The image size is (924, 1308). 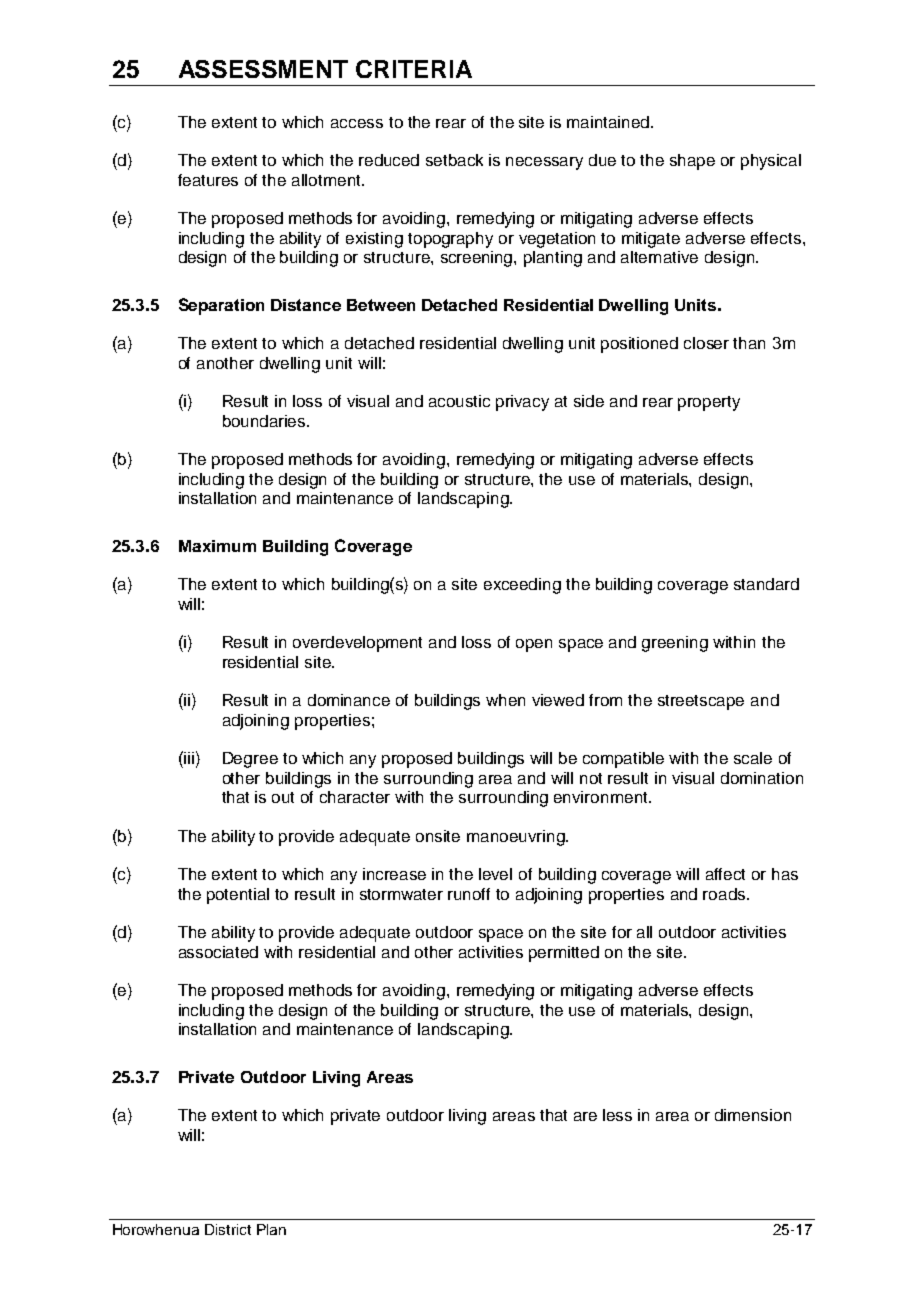 I want to click on less, so click(x=617, y=1115).
